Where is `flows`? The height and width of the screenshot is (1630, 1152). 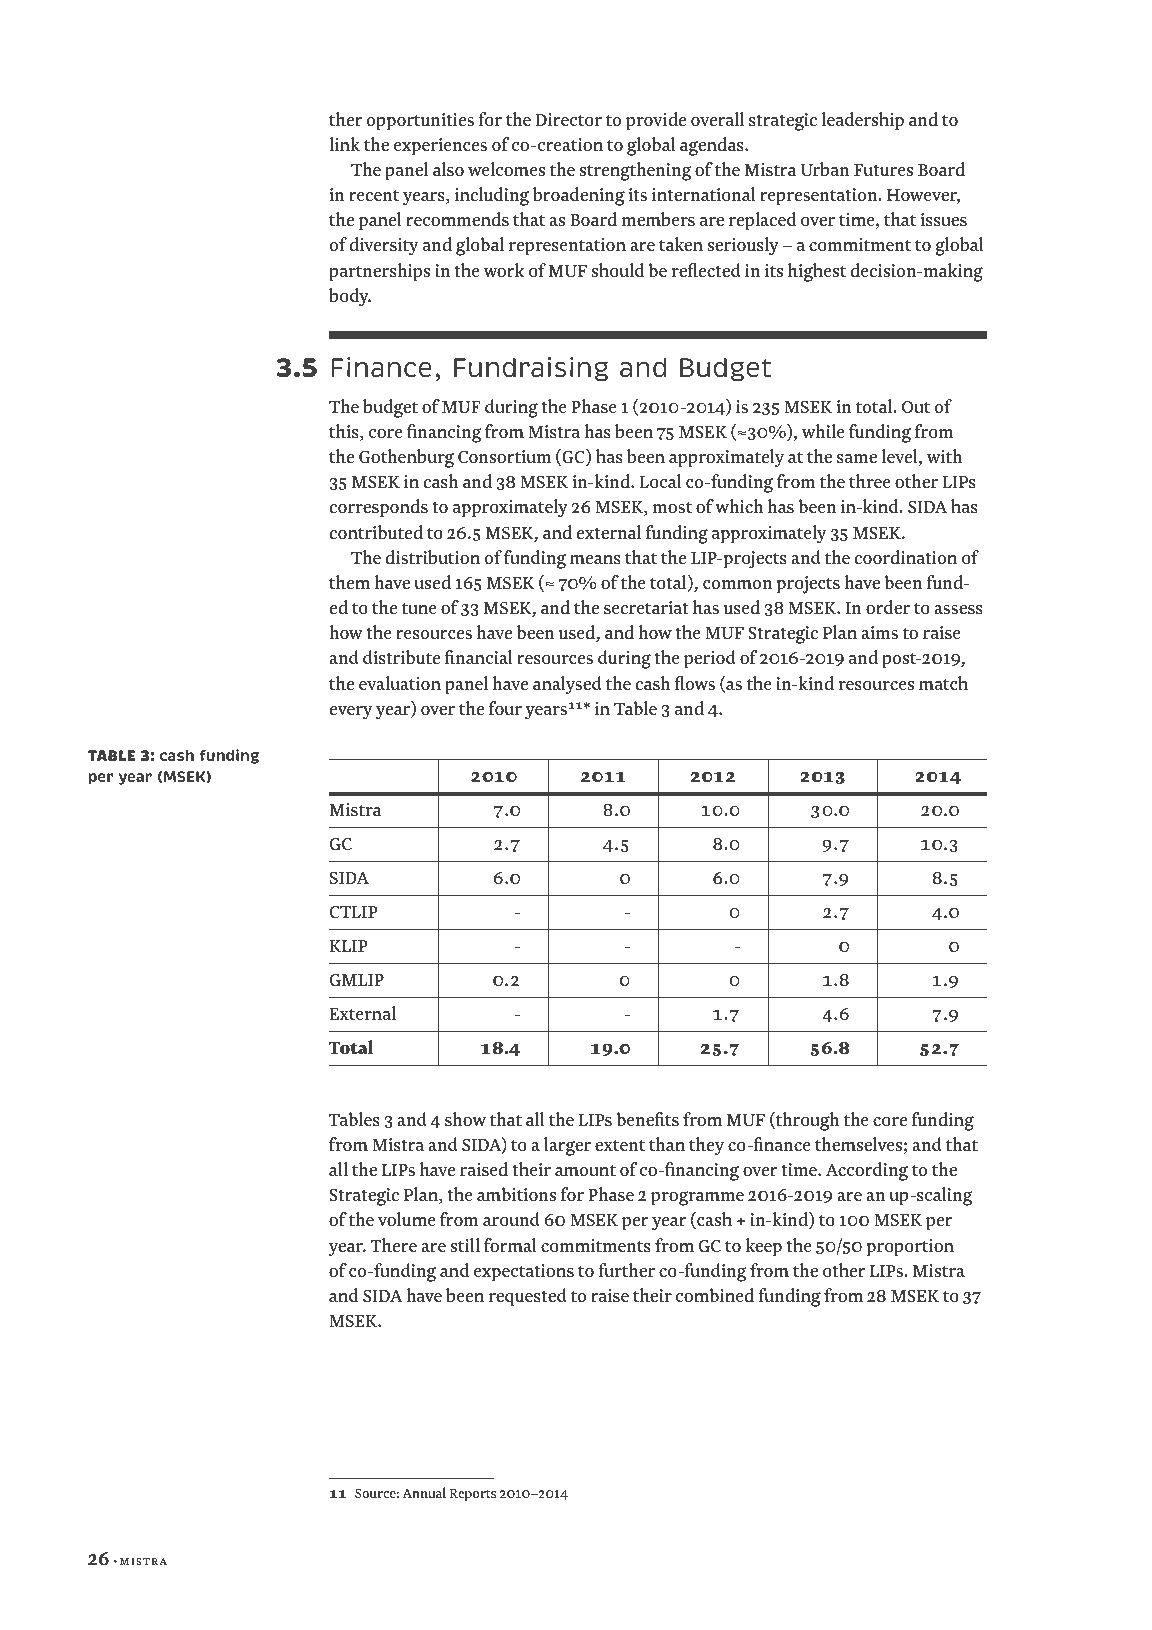 flows is located at coordinates (695, 683).
